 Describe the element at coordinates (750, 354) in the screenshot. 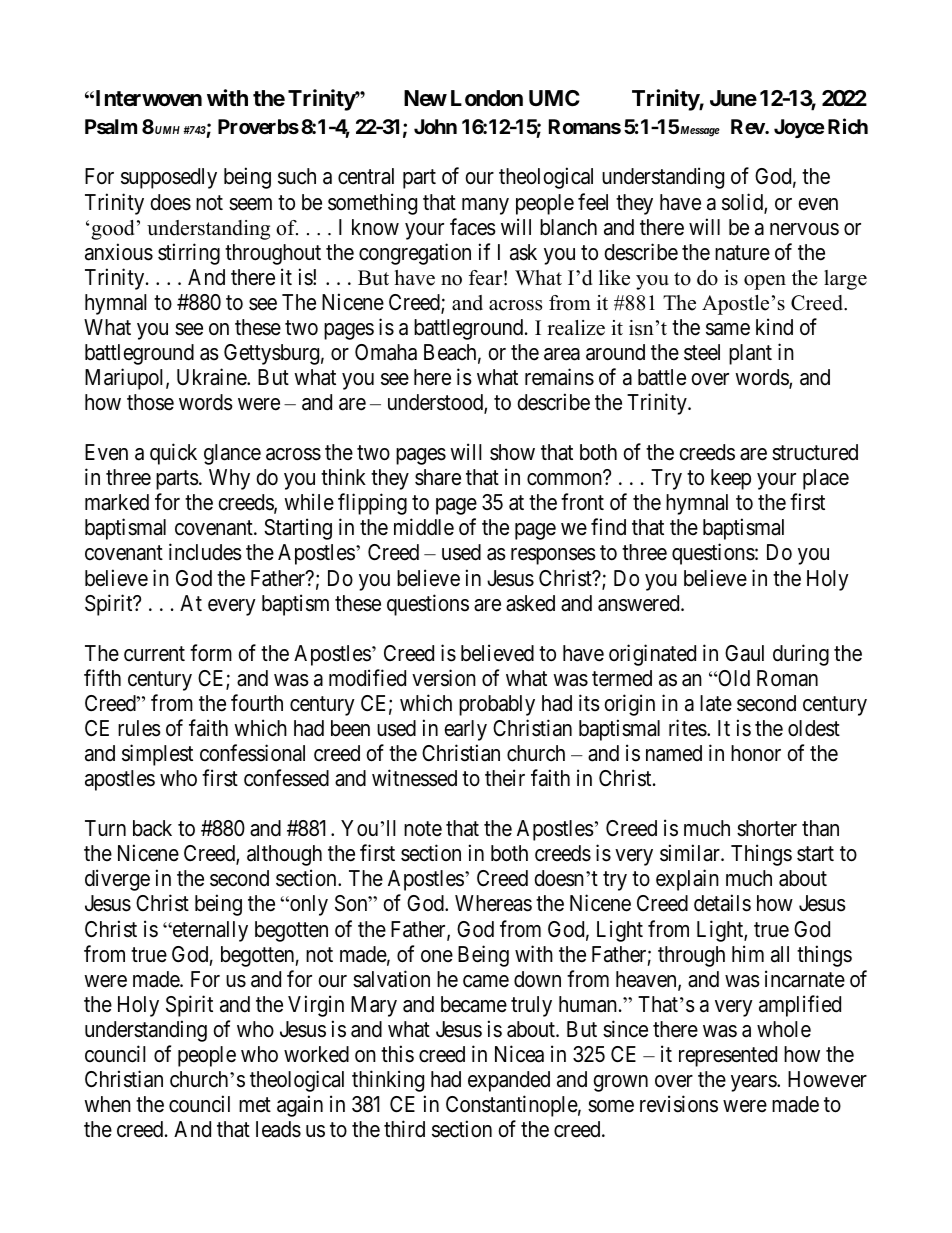

I see `plant` at that location.
